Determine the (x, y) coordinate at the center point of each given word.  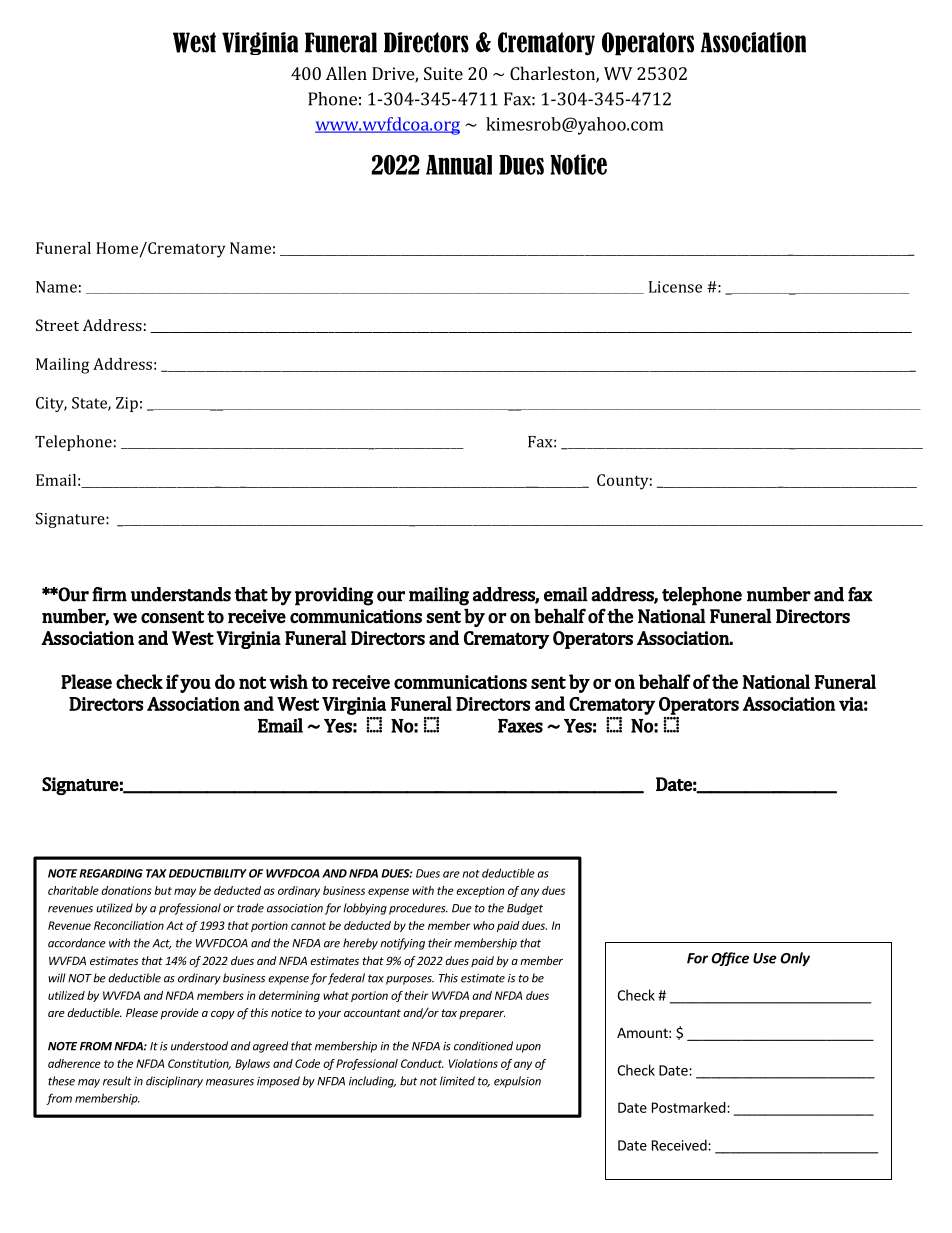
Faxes (520, 726)
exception (480, 891)
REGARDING (111, 873)
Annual (459, 165)
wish (288, 681)
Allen (346, 73)
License (675, 287)
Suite (443, 73)
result (117, 1081)
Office (730, 959)
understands (181, 594)
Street (57, 325)
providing (334, 596)
